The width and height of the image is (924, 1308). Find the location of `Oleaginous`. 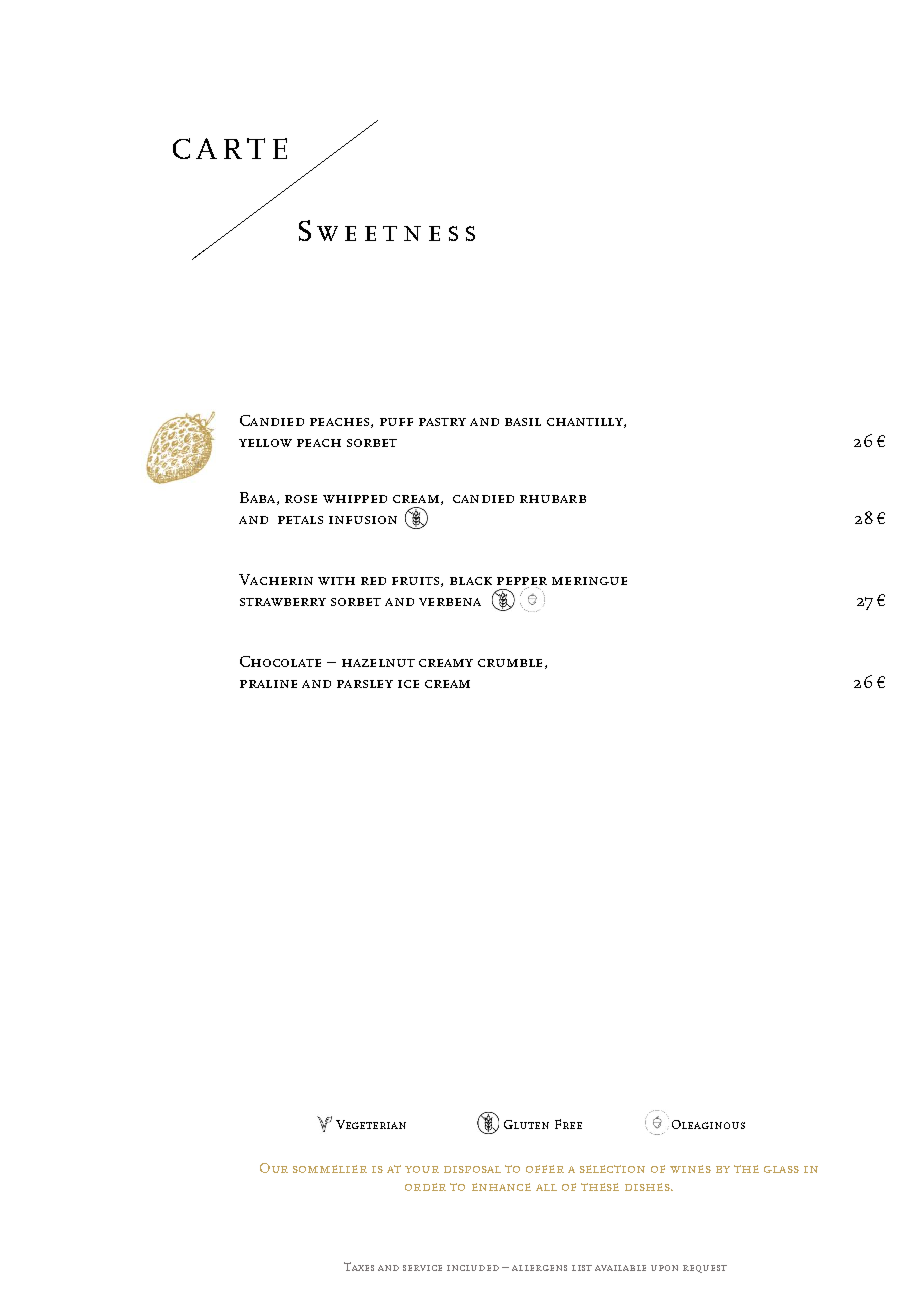

Oleaginous is located at coordinates (708, 1124).
